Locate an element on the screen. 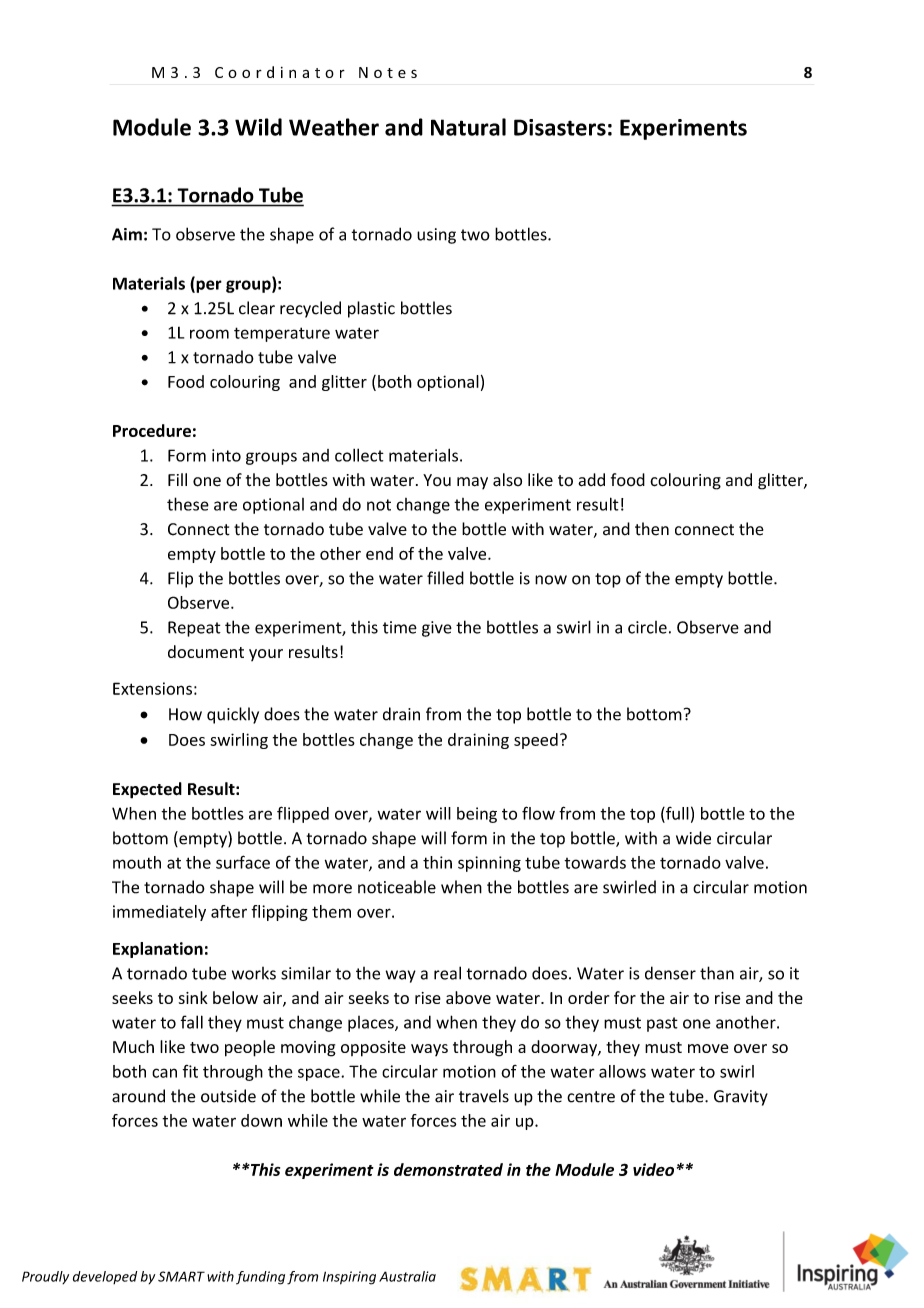  wide is located at coordinates (693, 838).
